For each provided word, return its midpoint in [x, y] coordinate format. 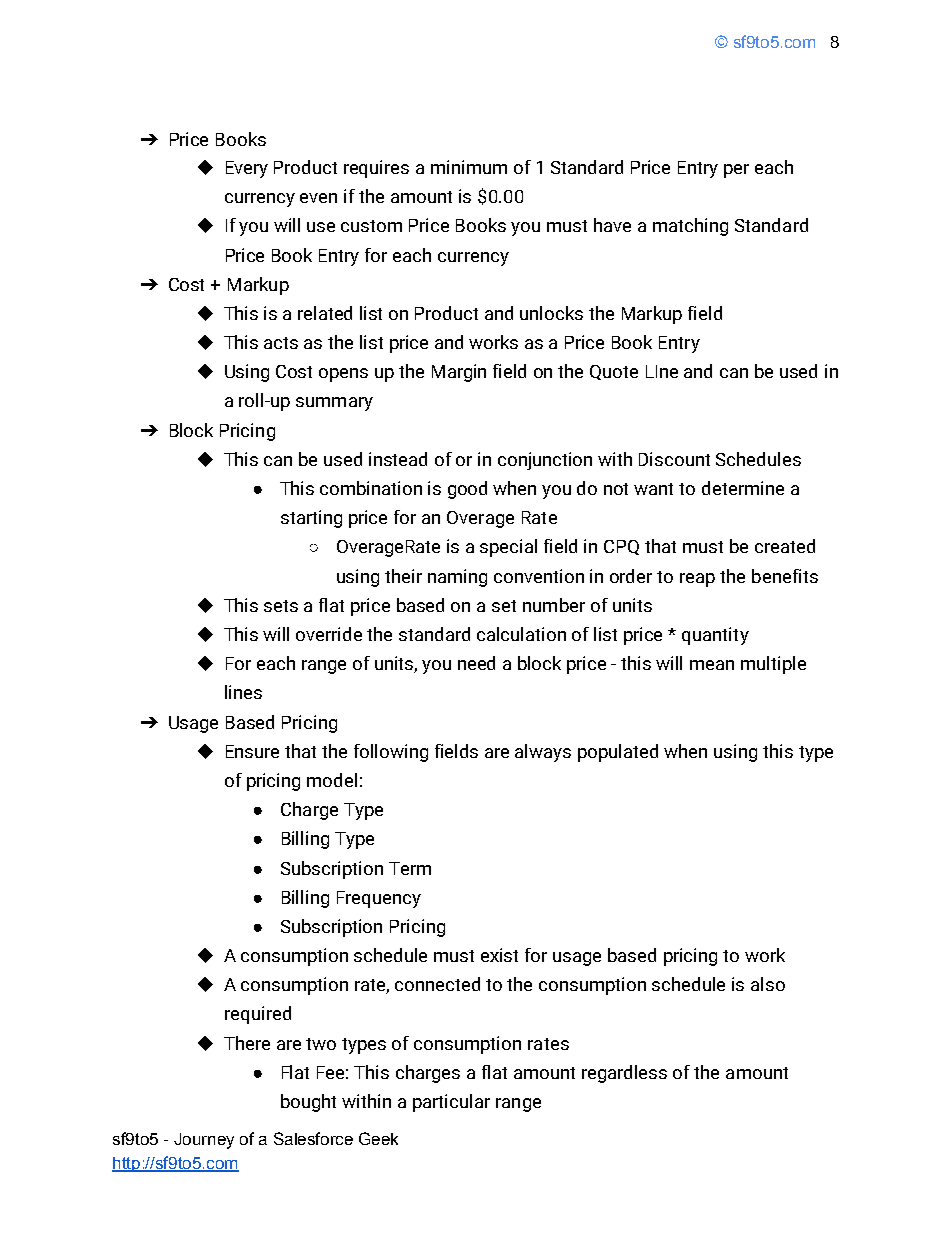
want [653, 489]
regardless [624, 1074]
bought [308, 1103]
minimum [469, 167]
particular [451, 1103]
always [543, 753]
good [467, 490]
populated [618, 753]
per [736, 171]
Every [247, 169]
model [332, 780]
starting [311, 519]
